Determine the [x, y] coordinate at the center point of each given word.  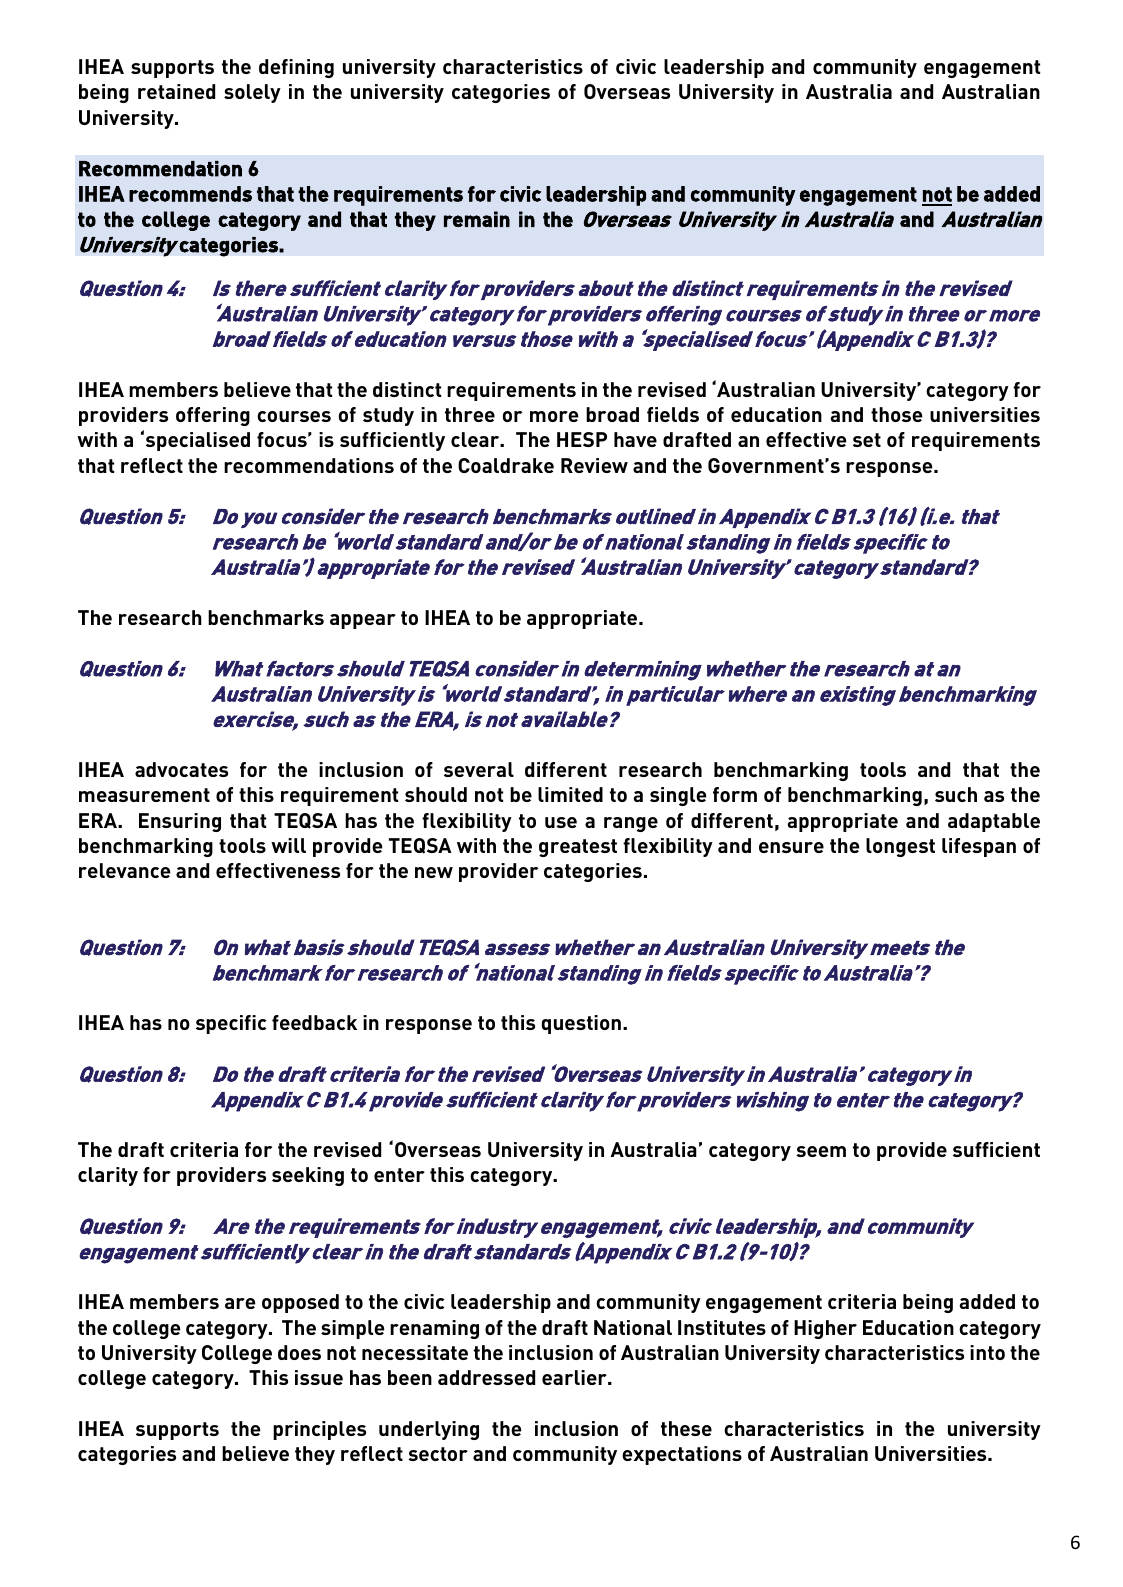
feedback [314, 1022]
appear [363, 621]
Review [594, 465]
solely [252, 93]
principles [319, 1430]
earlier [575, 1377]
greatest [578, 848]
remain [477, 219]
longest [900, 847]
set [867, 440]
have [635, 439]
